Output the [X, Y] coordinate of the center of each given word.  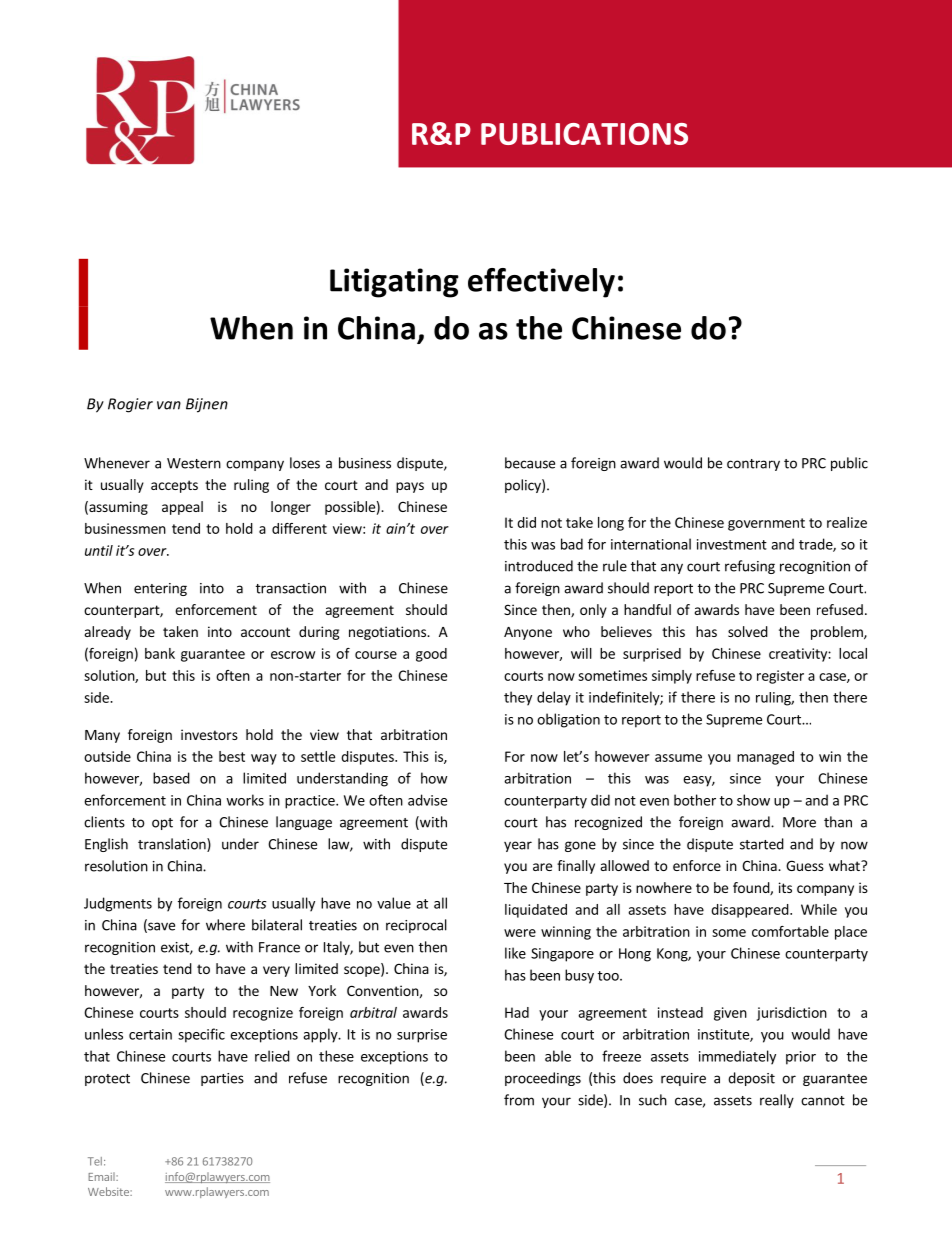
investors [209, 734]
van [169, 405]
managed [765, 758]
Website [109, 1191]
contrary [753, 465]
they [518, 698]
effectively [541, 283]
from [519, 1100]
